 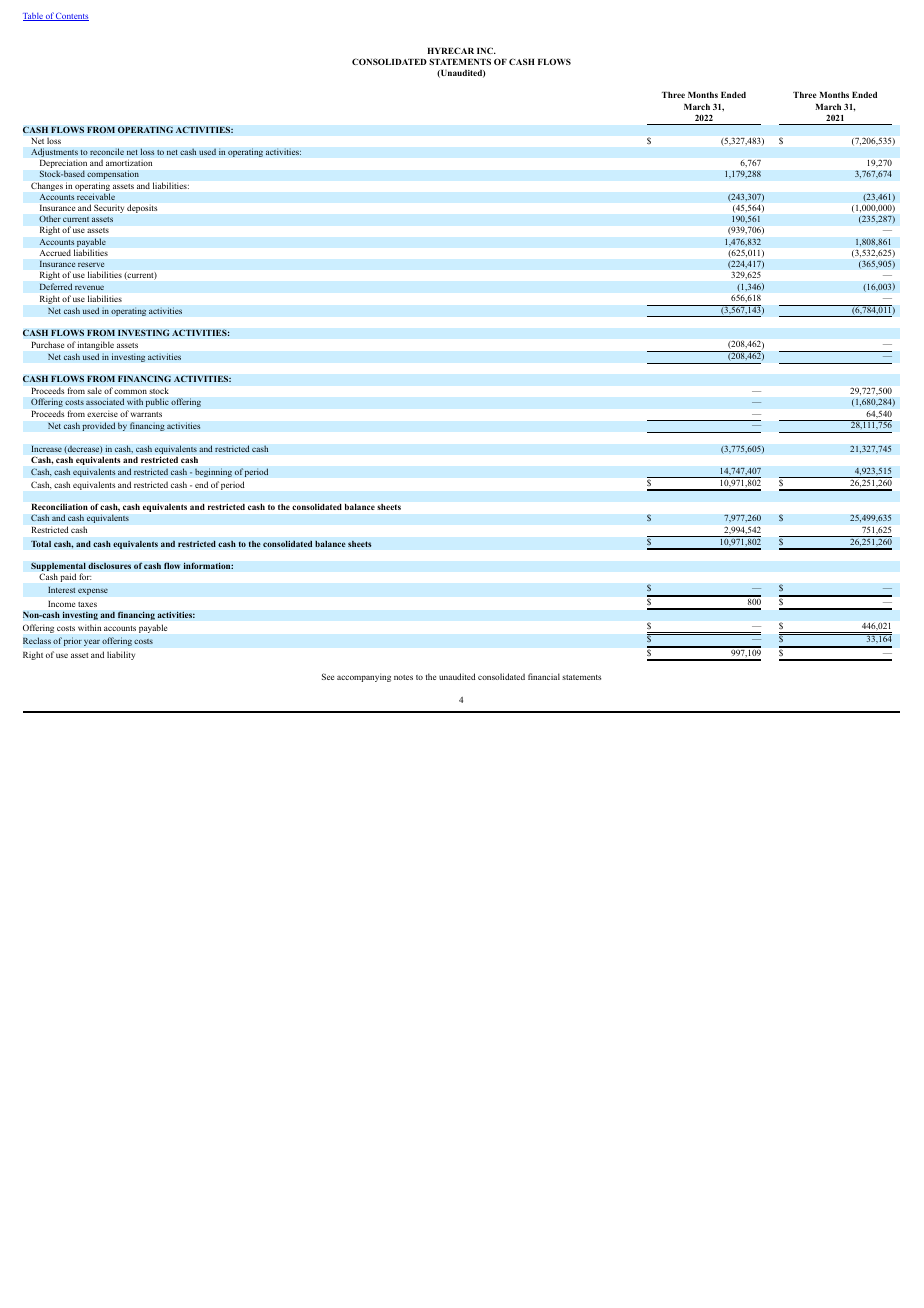 I want to click on warrants, so click(x=146, y=414).
